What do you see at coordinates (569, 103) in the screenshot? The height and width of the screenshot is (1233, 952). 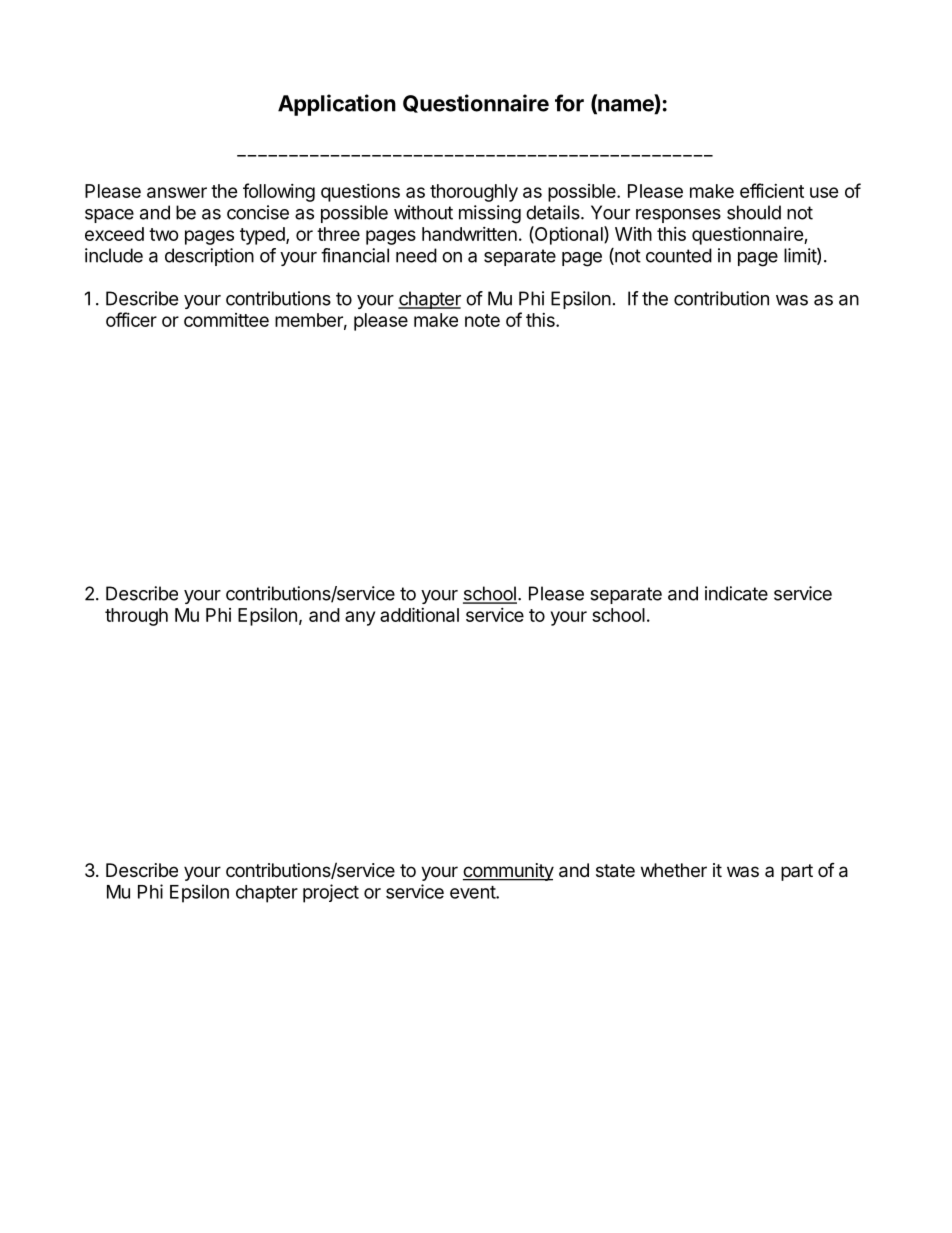 I see `for` at bounding box center [569, 103].
